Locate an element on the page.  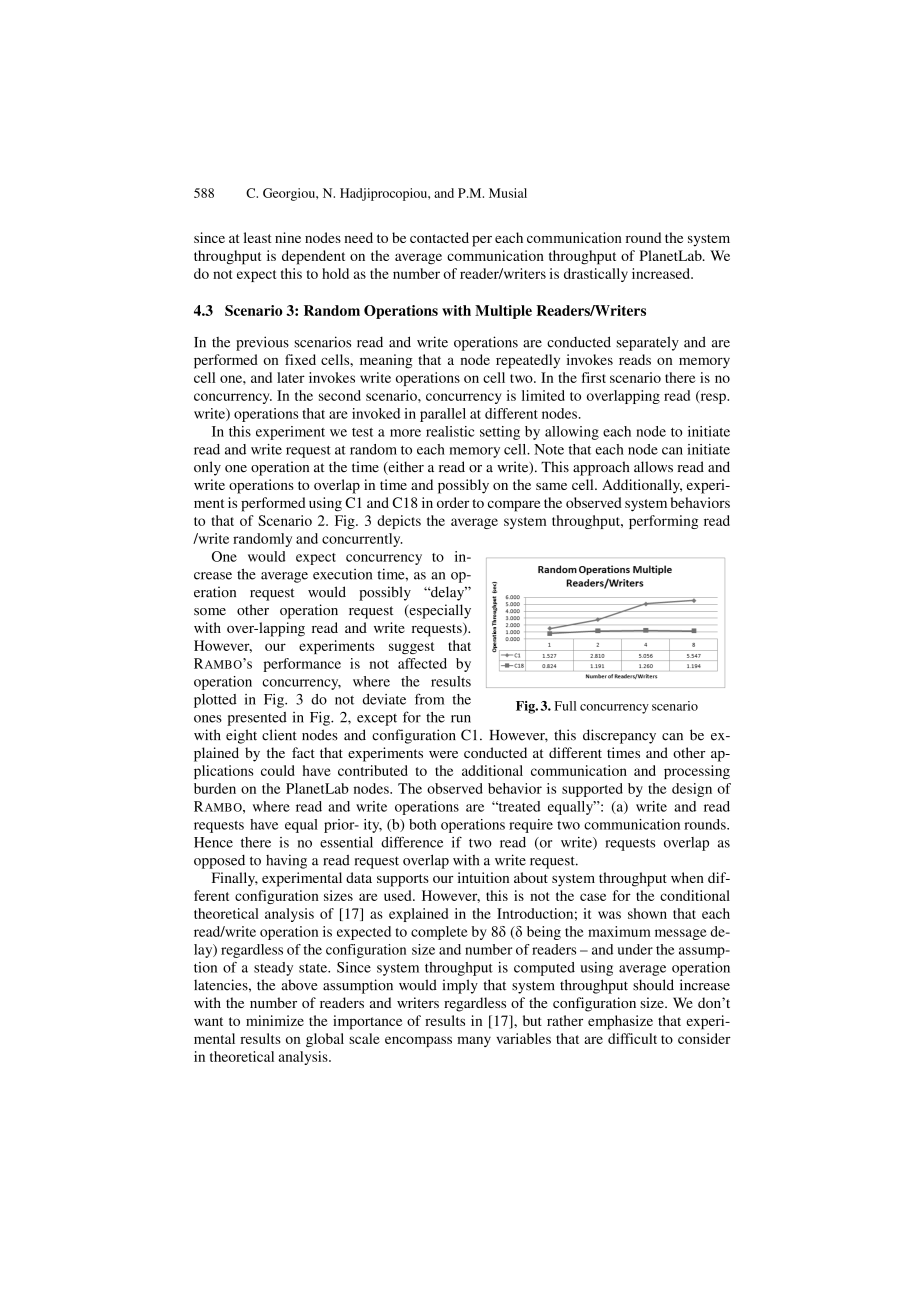
difficult is located at coordinates (632, 1038).
